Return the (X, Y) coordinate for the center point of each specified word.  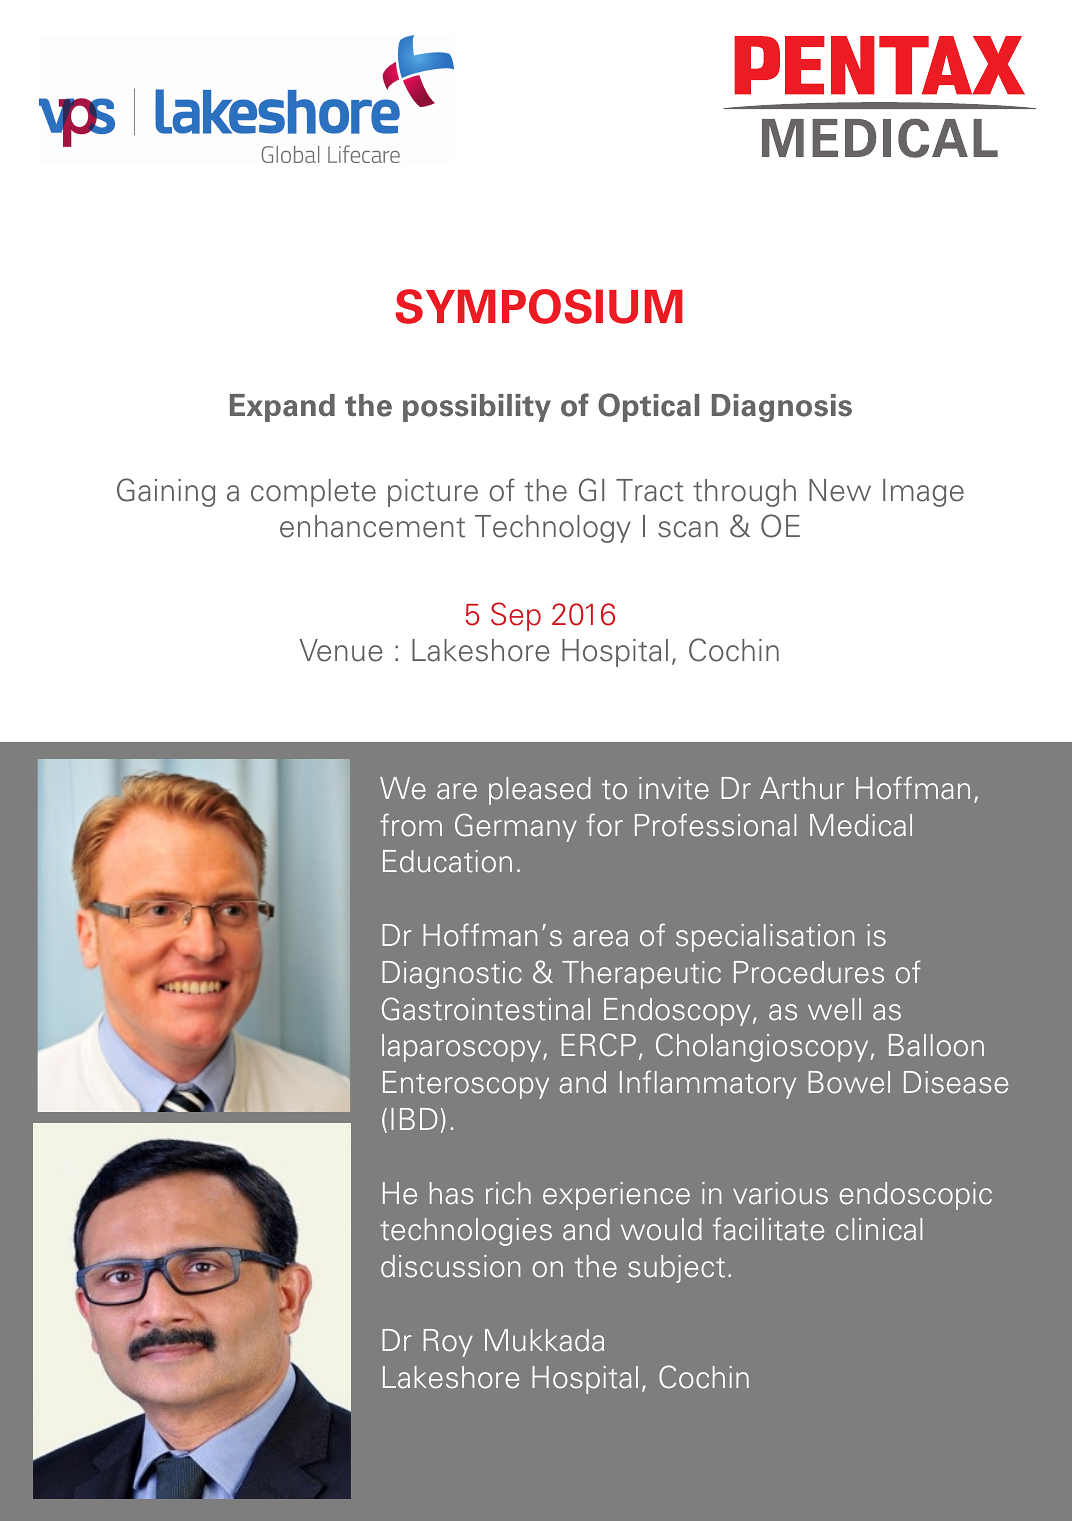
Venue (340, 650)
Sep (516, 616)
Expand (282, 408)
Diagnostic (452, 975)
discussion (450, 1266)
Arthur (802, 788)
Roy (448, 1343)
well (834, 1009)
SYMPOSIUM (539, 306)
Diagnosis (782, 408)
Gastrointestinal (486, 1009)
